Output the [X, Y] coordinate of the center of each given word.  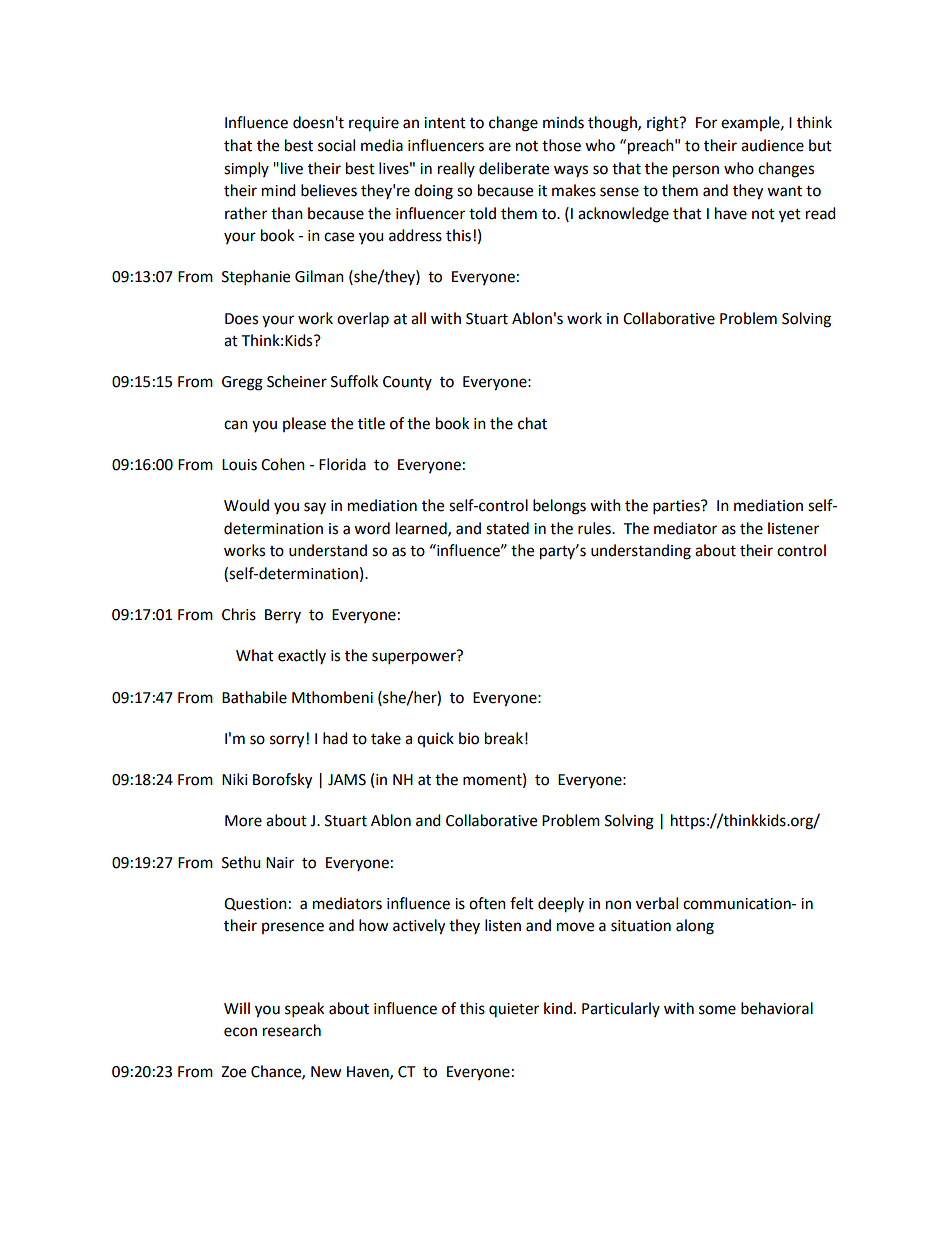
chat [532, 423]
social [336, 145]
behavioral [777, 1008]
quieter [514, 1010]
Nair [280, 863]
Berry [283, 616]
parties [677, 507]
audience [772, 145]
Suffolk [354, 381]
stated [507, 528]
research [292, 1030]
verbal [657, 903]
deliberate [514, 168]
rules [595, 528]
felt [522, 903]
